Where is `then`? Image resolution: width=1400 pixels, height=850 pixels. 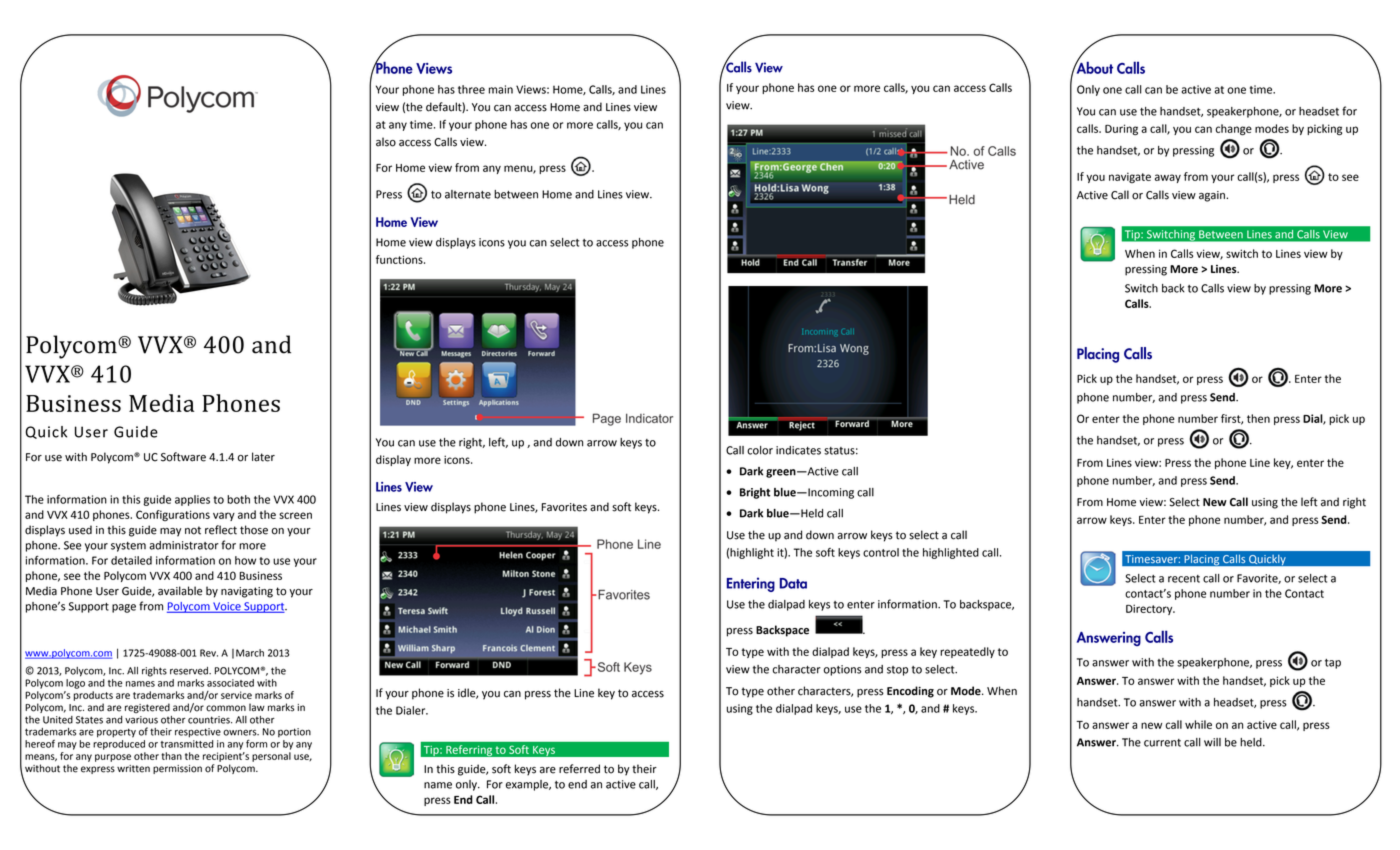
then is located at coordinates (1258, 418).
